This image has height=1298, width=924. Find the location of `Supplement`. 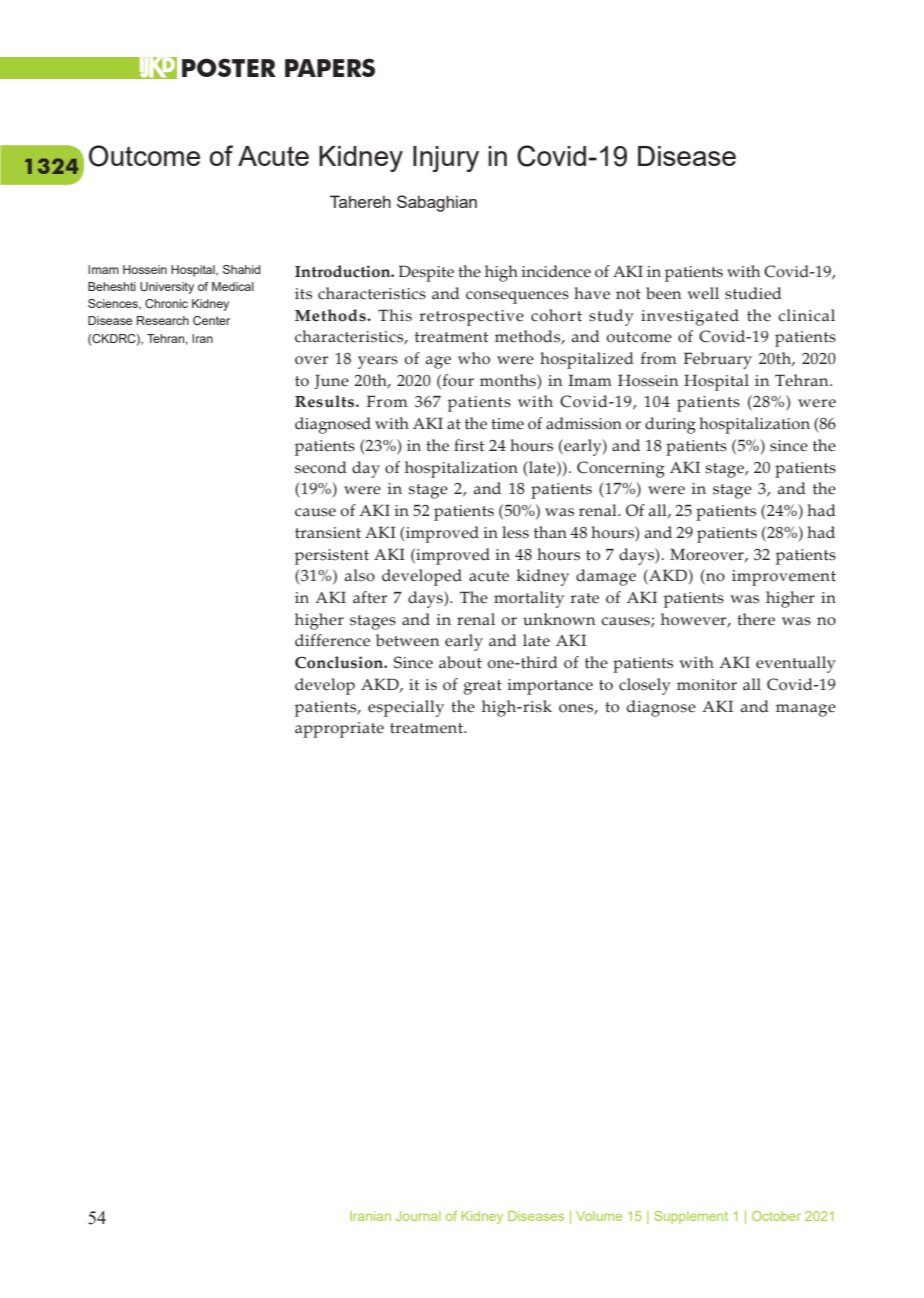

Supplement is located at coordinates (691, 1217).
